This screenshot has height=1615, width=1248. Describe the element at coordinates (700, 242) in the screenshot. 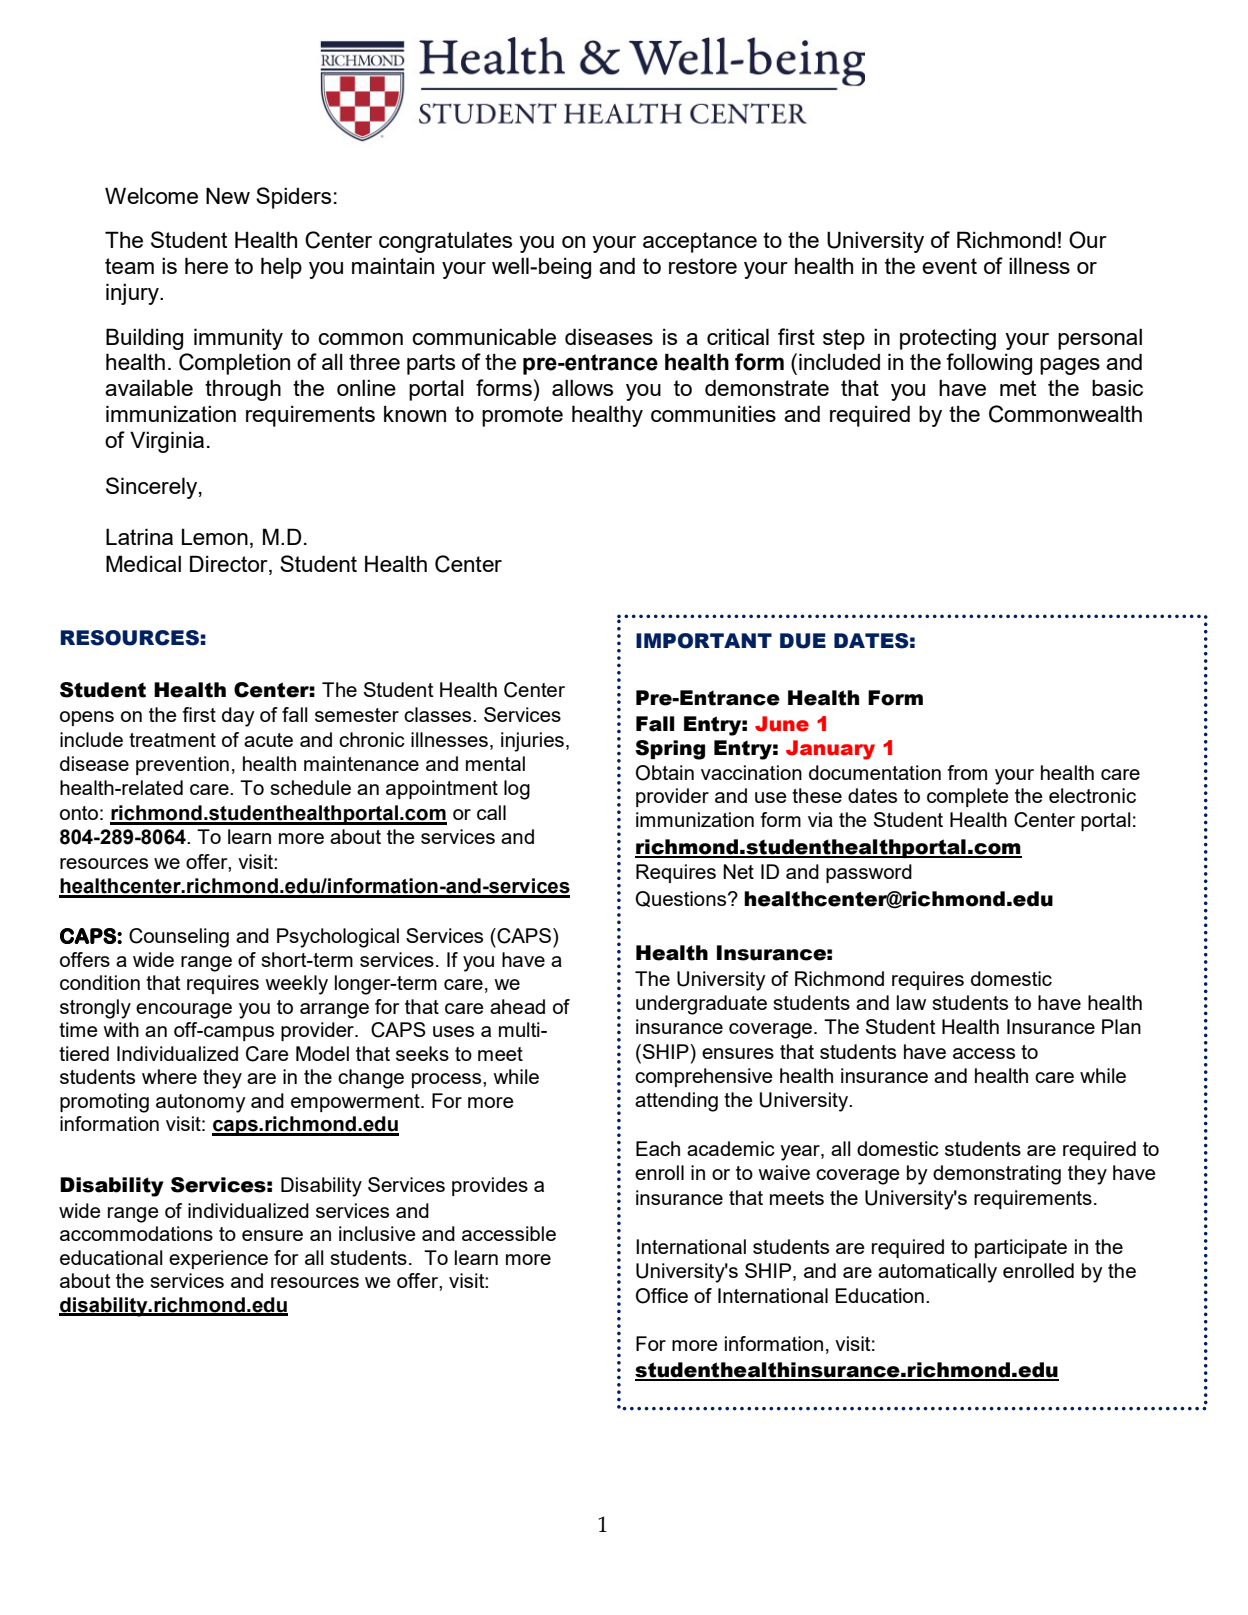

I see `acceptance` at that location.
